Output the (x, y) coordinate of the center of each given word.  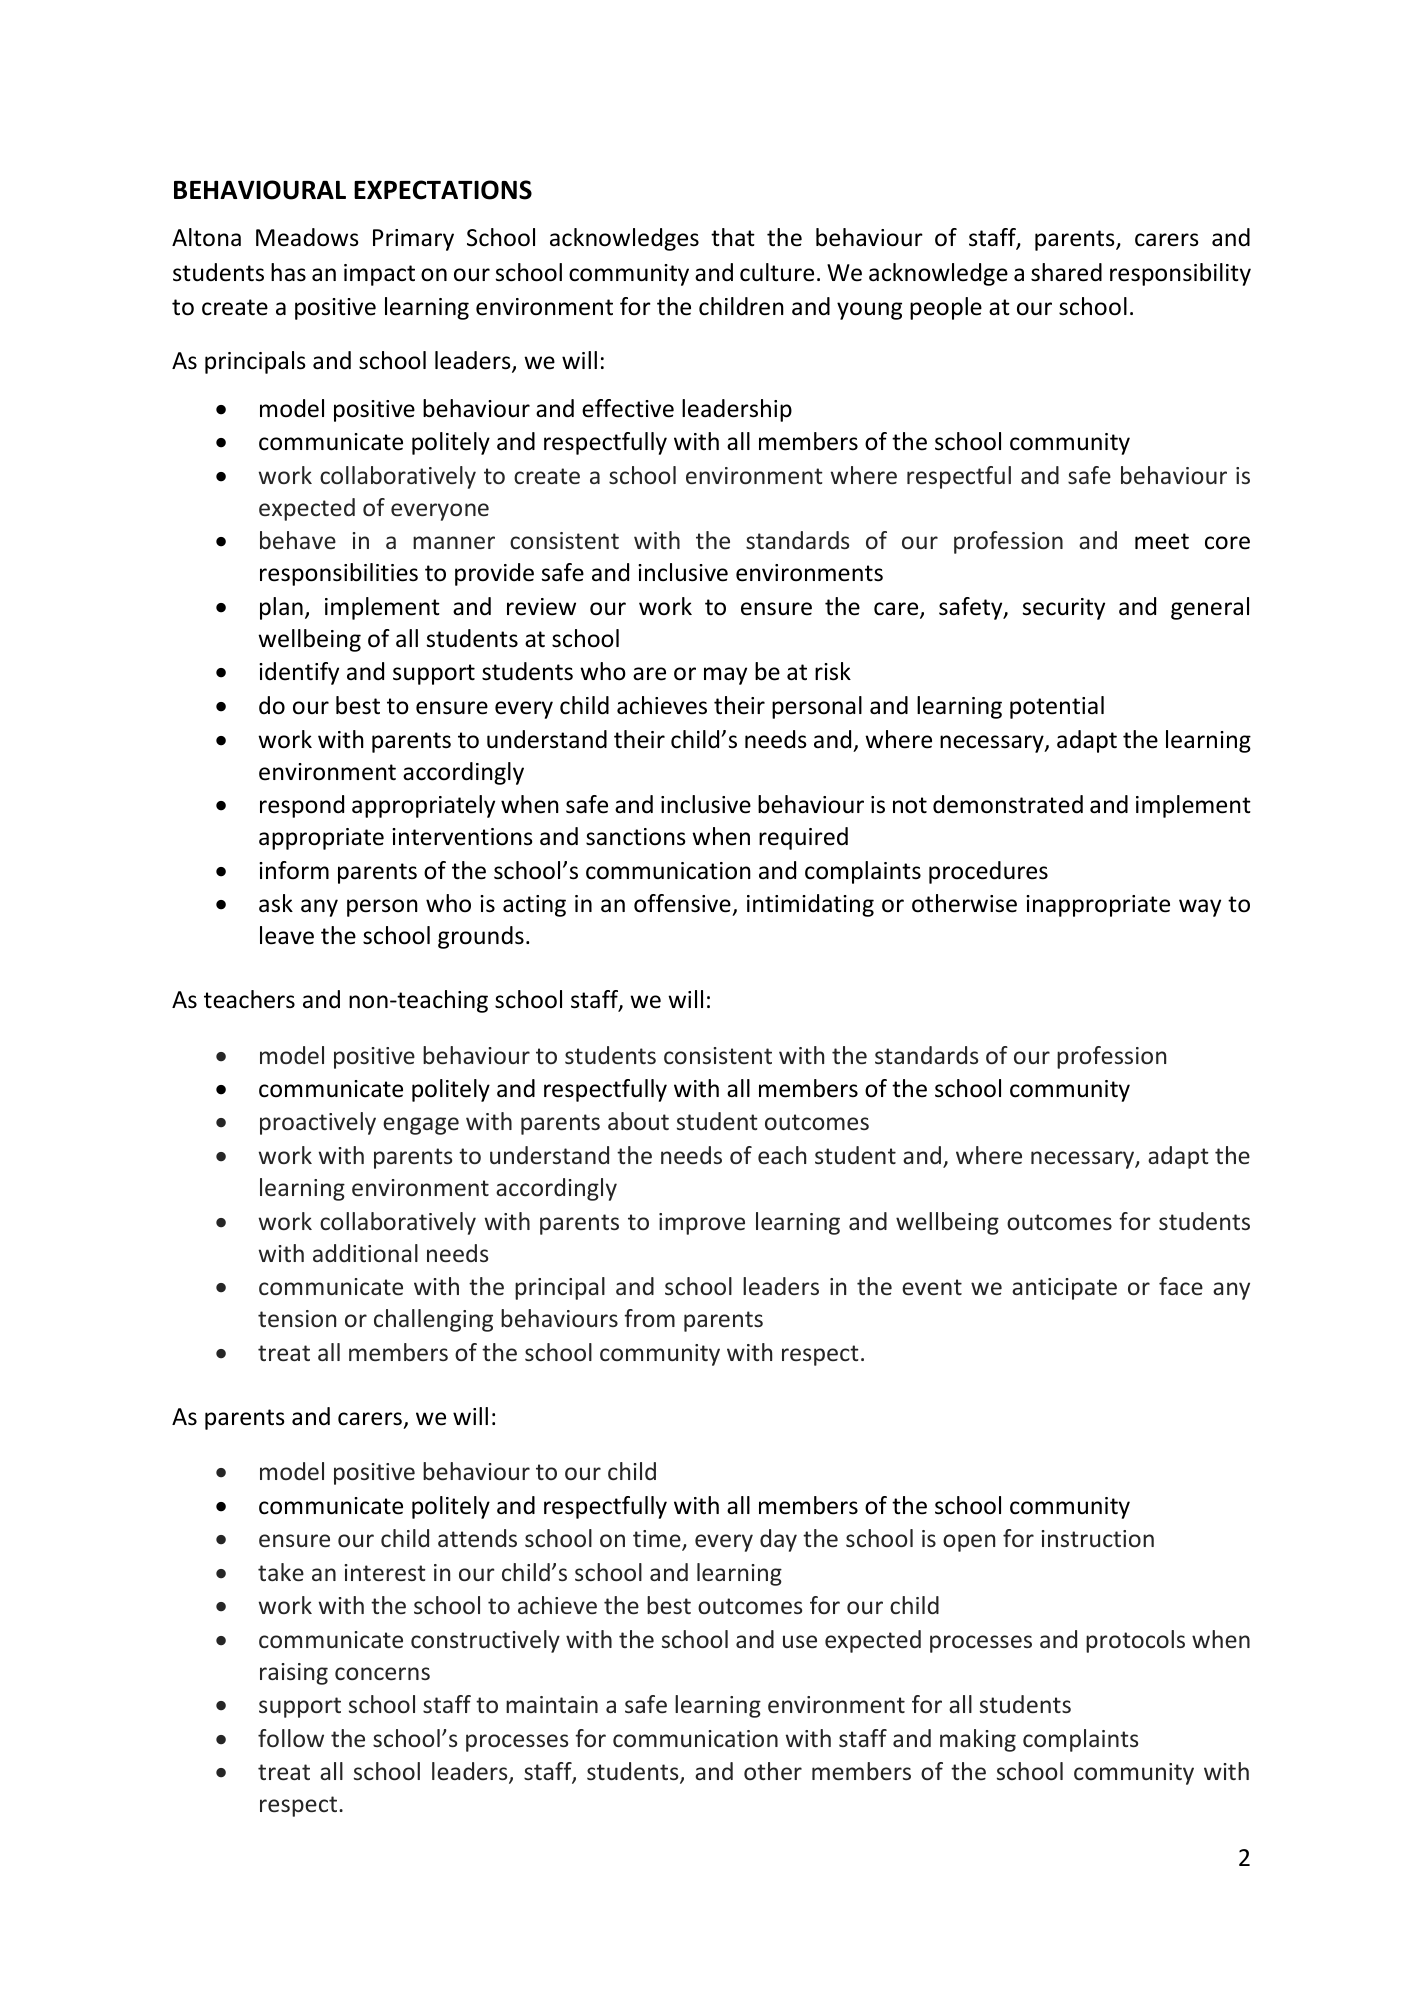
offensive (682, 903)
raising (294, 1674)
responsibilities (339, 574)
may (725, 676)
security (1064, 609)
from (649, 1318)
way (1200, 908)
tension (297, 1318)
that (733, 237)
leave (287, 935)
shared (1066, 272)
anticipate (1064, 1289)
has (288, 272)
